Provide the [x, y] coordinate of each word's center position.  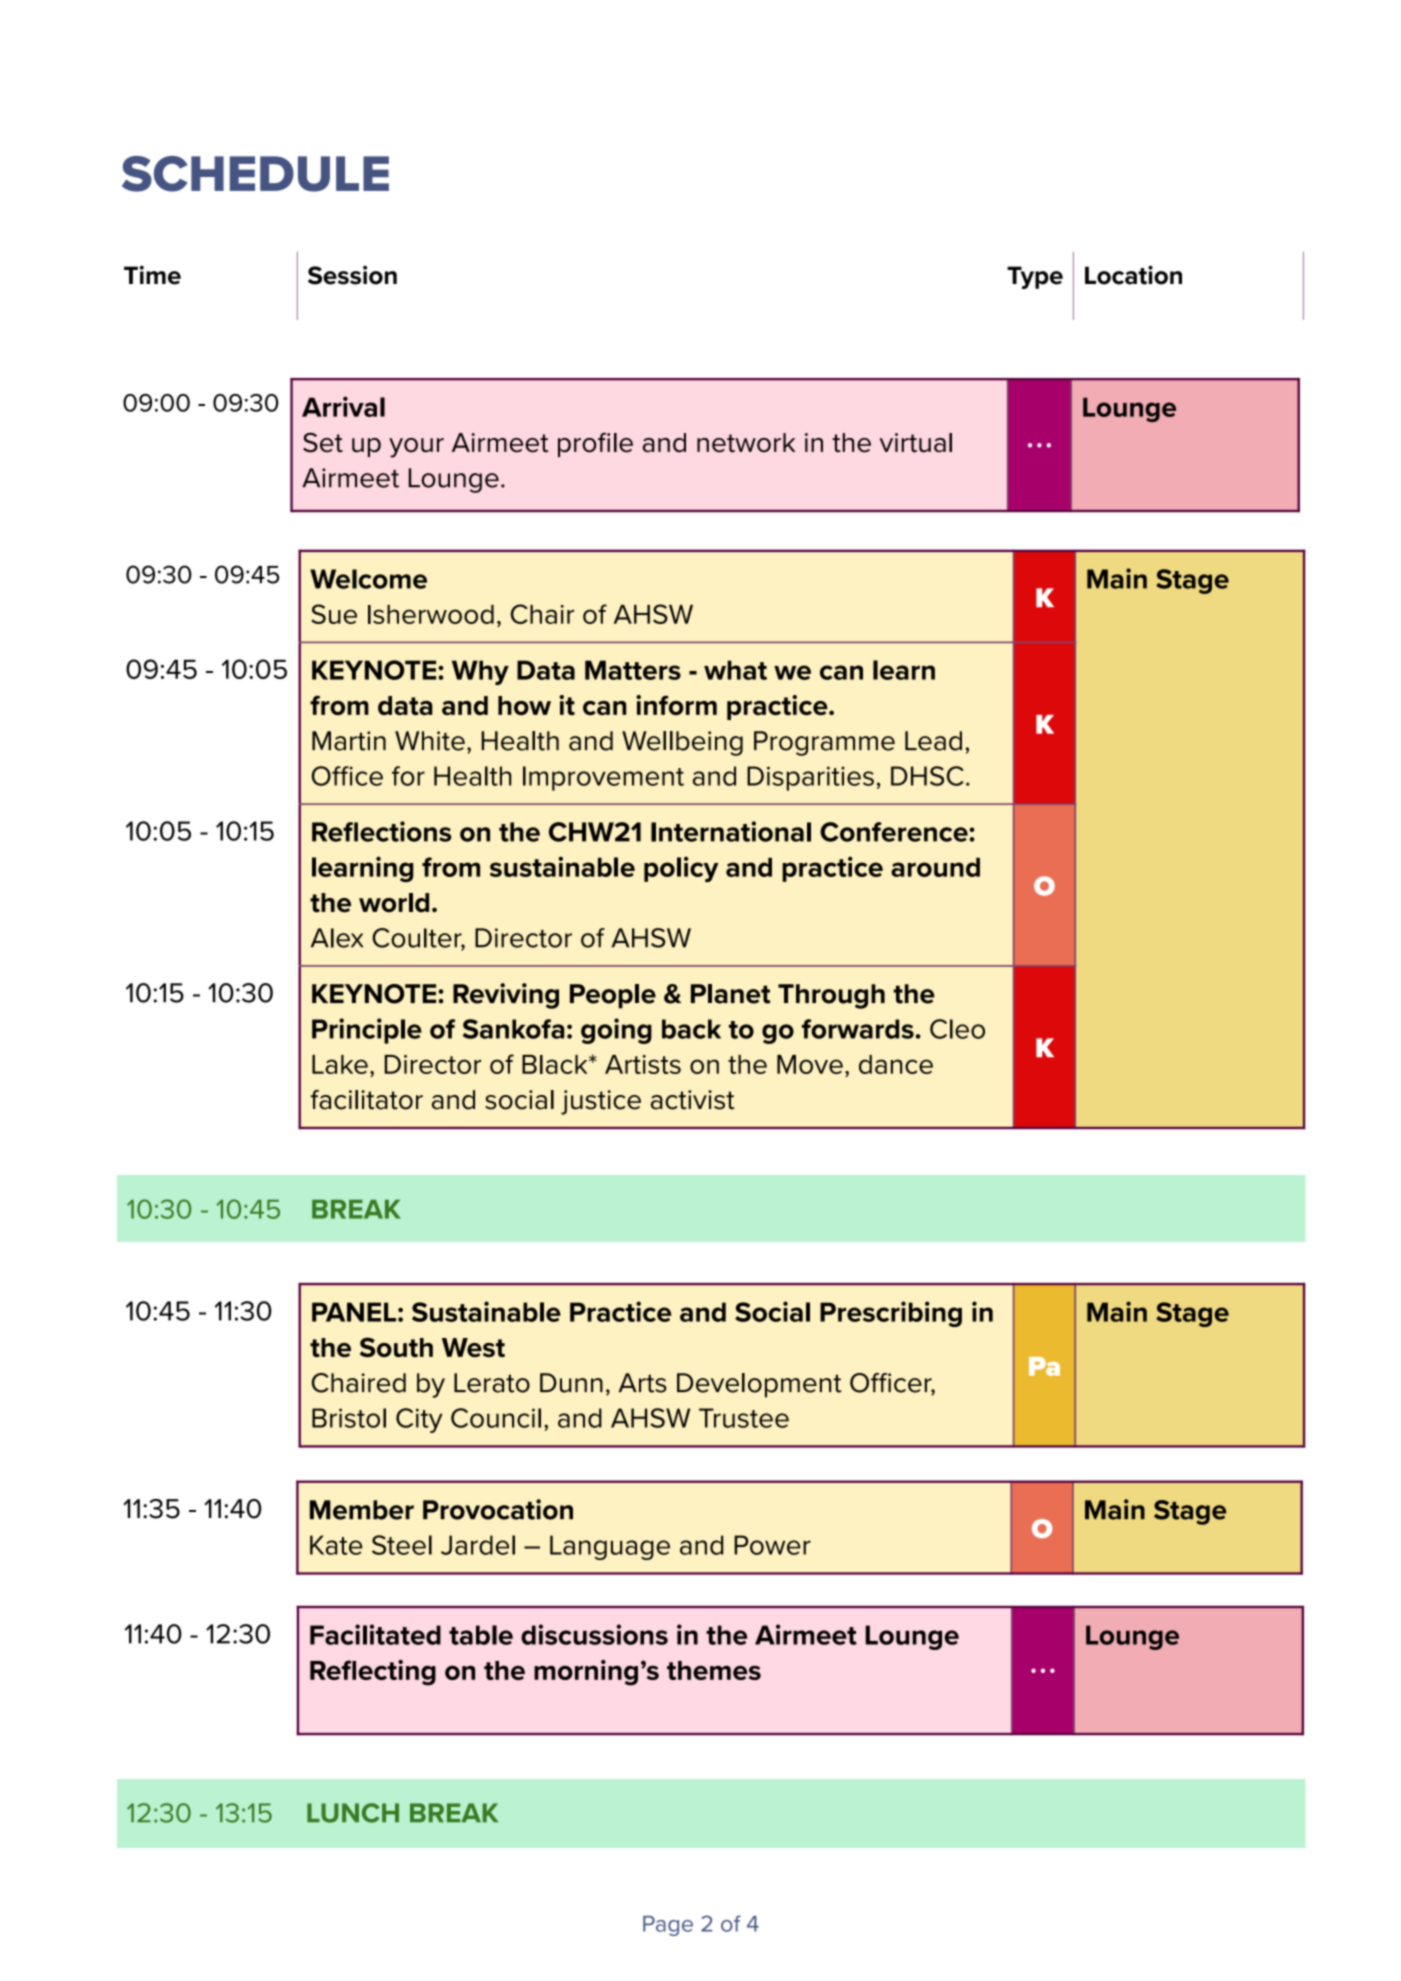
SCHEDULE [255, 174]
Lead [933, 741]
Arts [642, 1383]
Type [1035, 277]
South [396, 1347]
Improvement [603, 778]
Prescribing [891, 1314]
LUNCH [353, 1813]
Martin [349, 741]
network [746, 443]
